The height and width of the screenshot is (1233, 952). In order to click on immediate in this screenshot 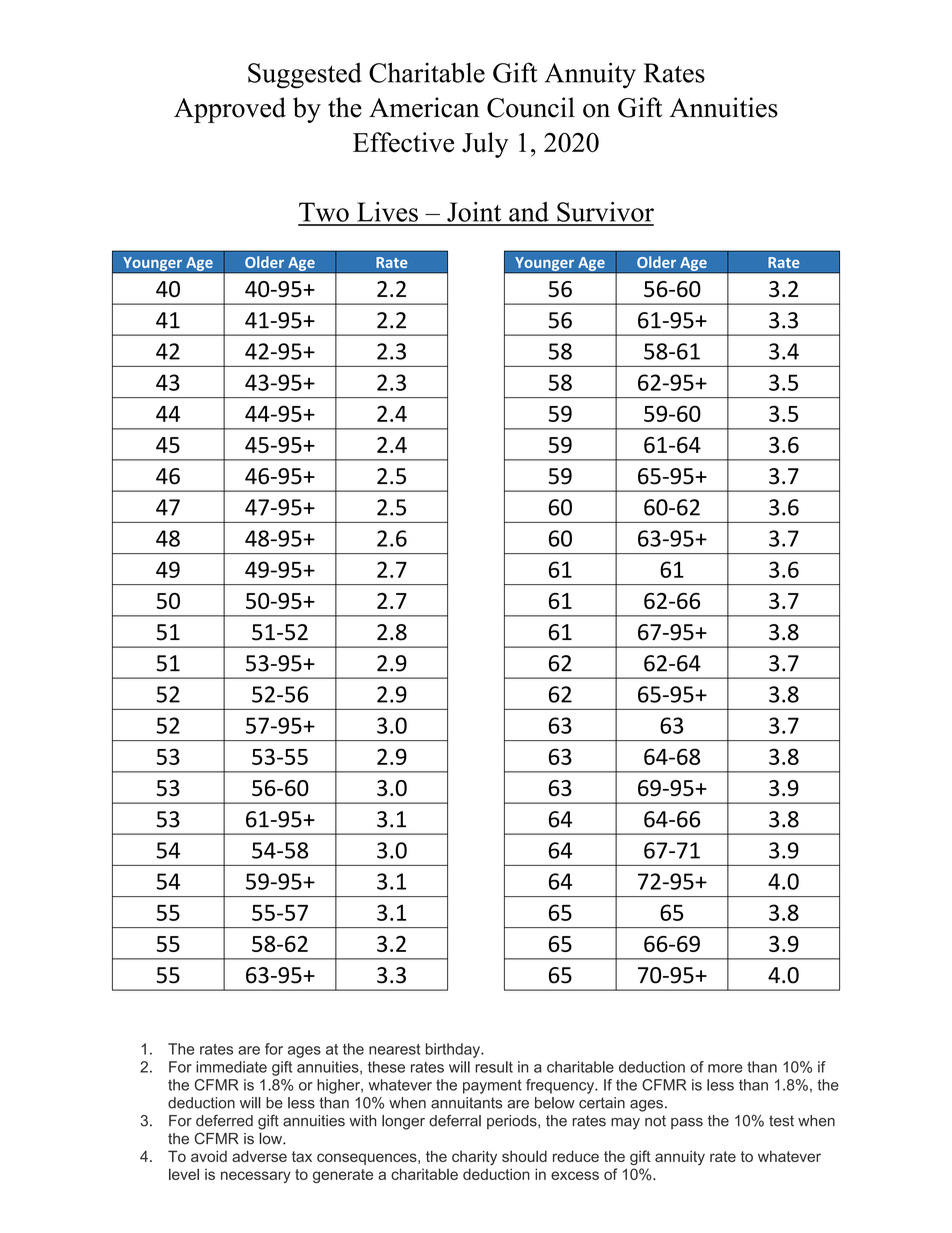, I will do `click(231, 1067)`.
